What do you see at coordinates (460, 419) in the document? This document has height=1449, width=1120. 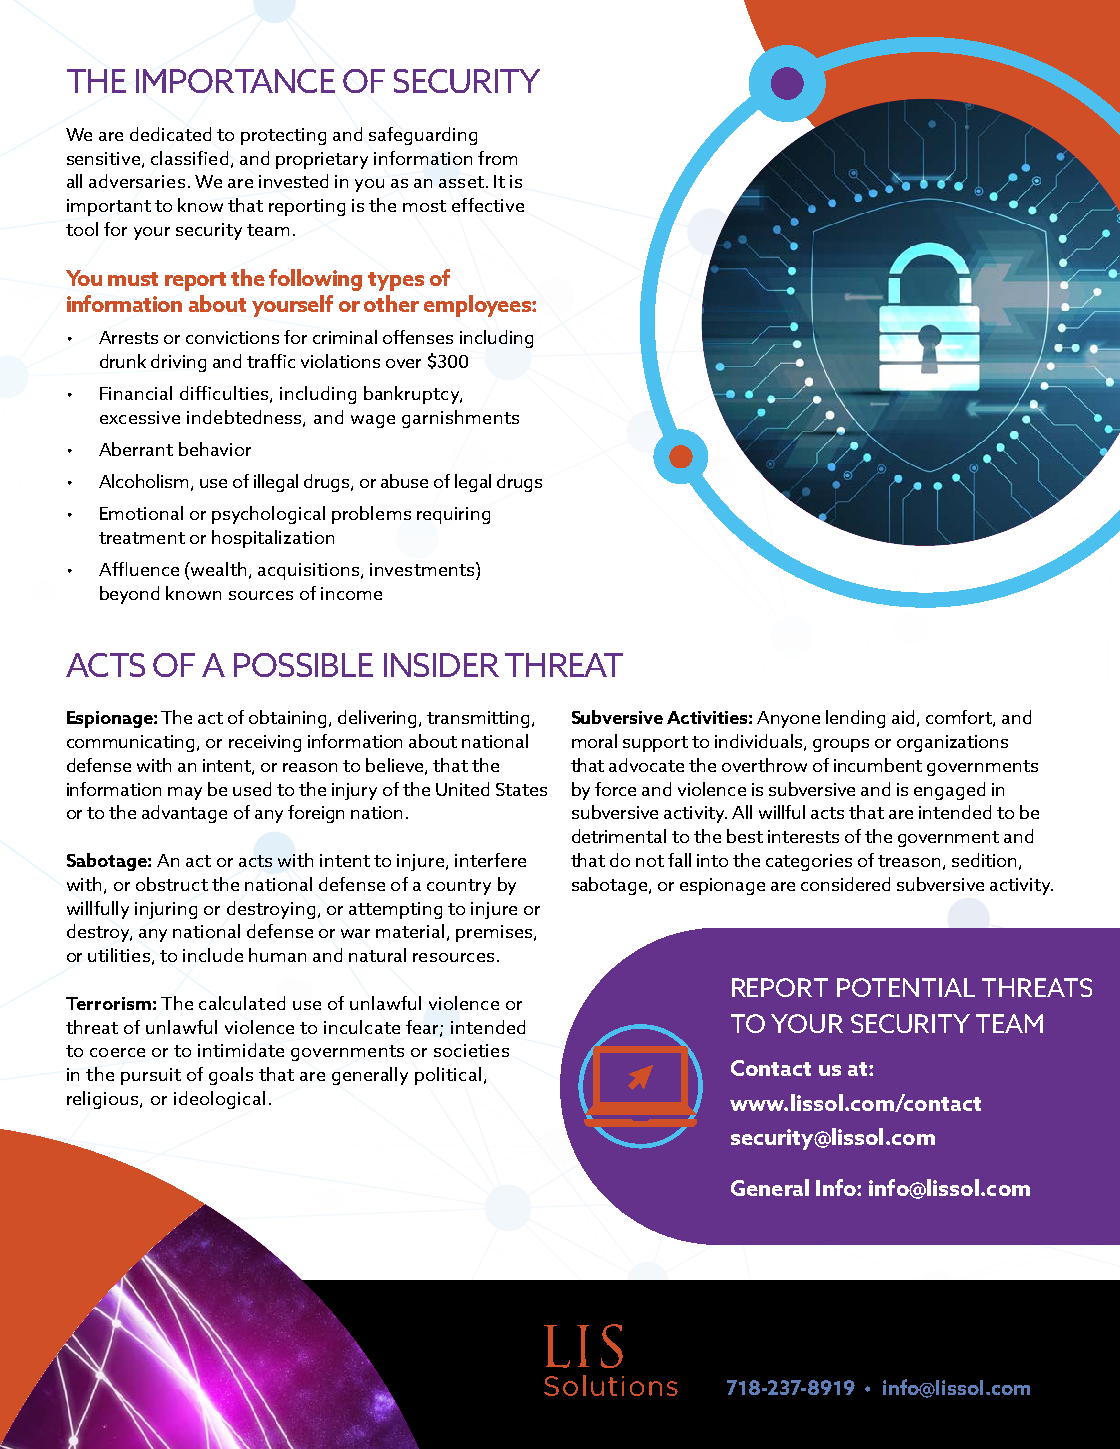 I see `garnishments` at bounding box center [460, 419].
